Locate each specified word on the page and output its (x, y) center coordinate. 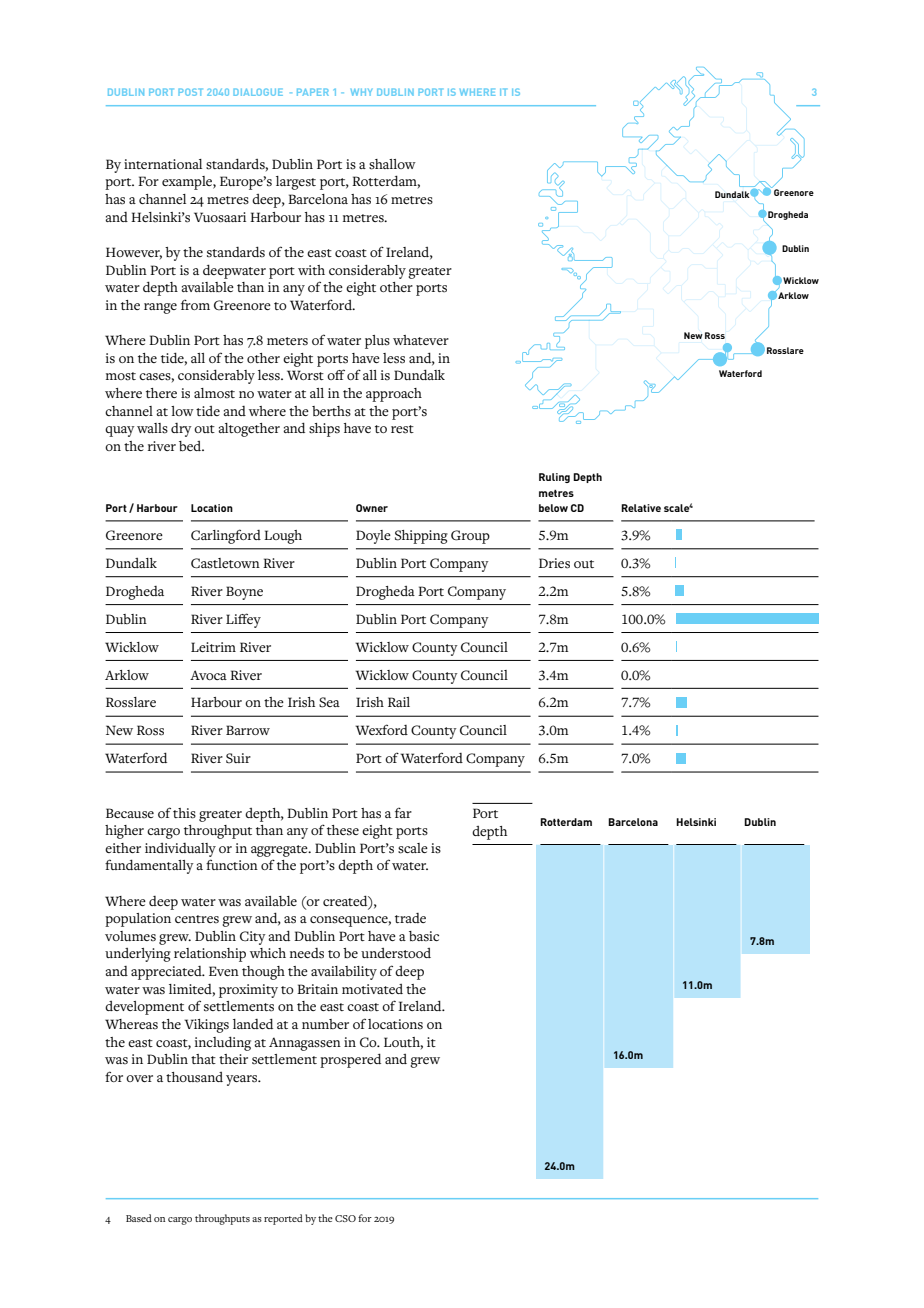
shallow (392, 164)
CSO (345, 1218)
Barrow (248, 730)
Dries (554, 563)
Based (139, 1218)
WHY (361, 92)
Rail (399, 702)
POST (190, 92)
